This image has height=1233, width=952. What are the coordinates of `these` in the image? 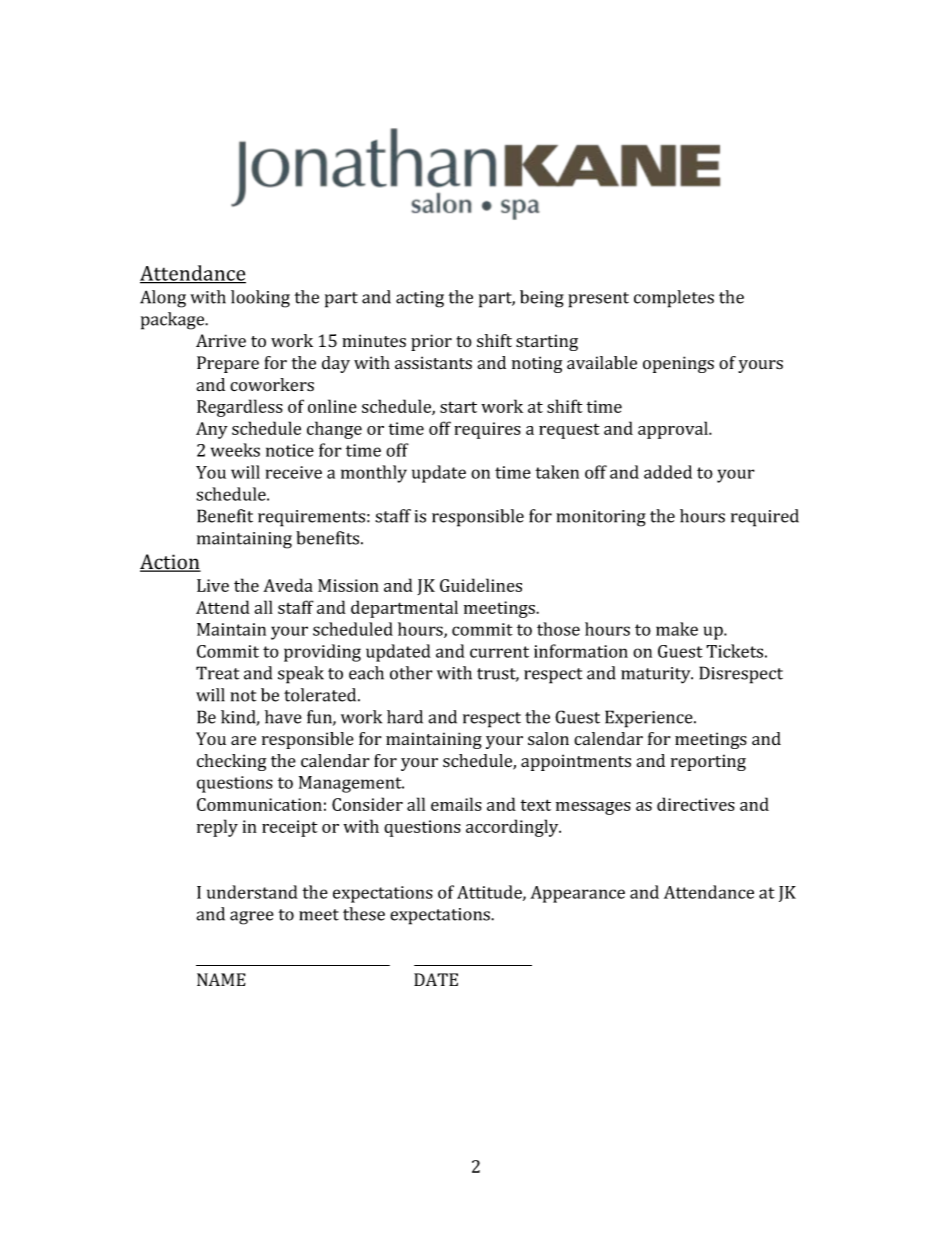 It's located at (364, 914).
